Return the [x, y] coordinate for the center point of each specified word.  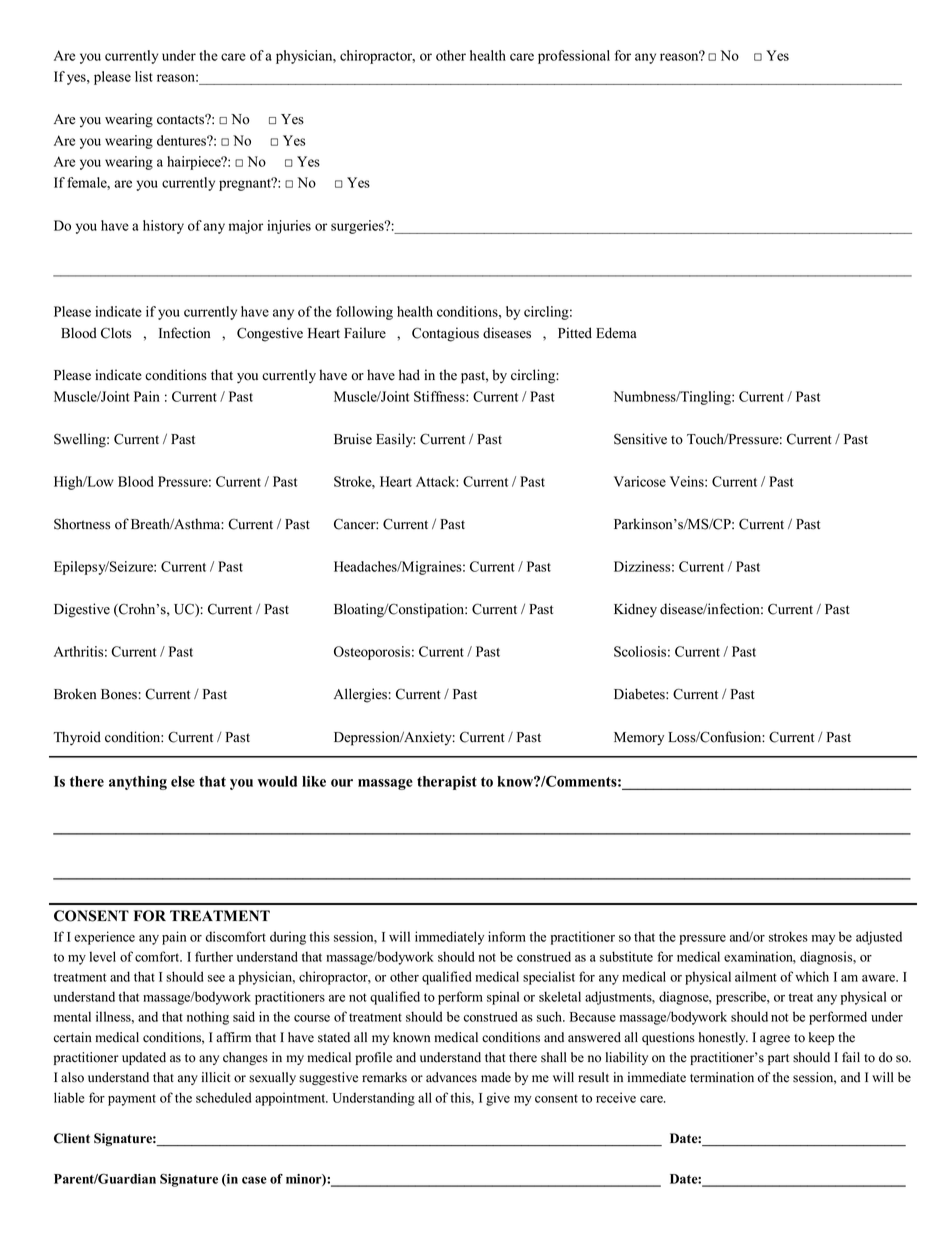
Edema [616, 333]
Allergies [360, 695]
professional [574, 57]
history [163, 227]
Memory [639, 739]
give [498, 1099]
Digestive [82, 610]
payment [132, 1100]
